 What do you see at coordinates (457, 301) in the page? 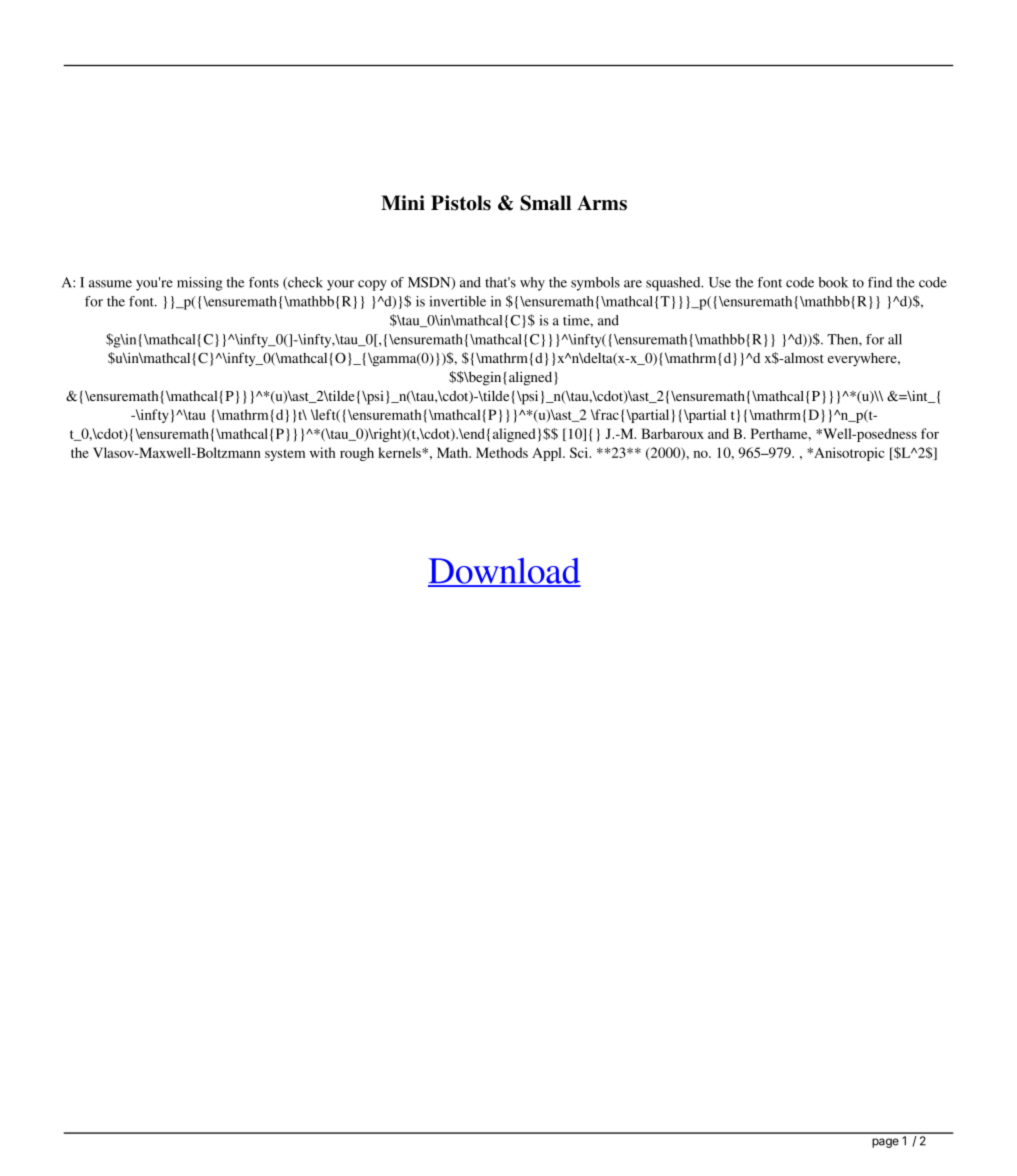
I see `invertible` at bounding box center [457, 301].
